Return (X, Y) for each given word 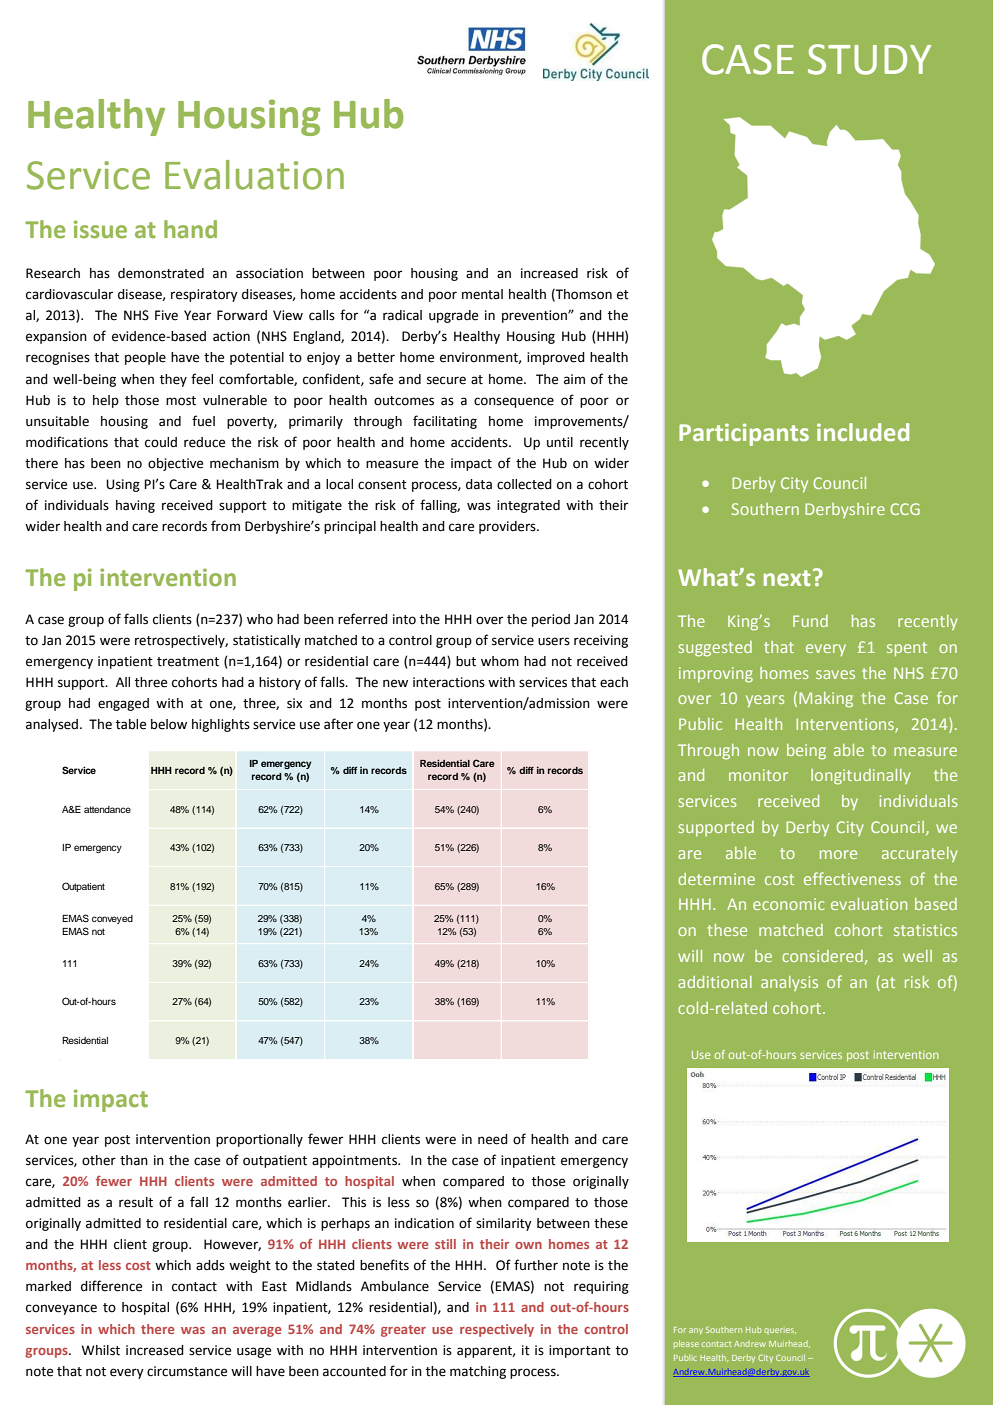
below (169, 724)
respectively (497, 1330)
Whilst (101, 1350)
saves (835, 674)
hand (190, 229)
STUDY (869, 59)
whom (500, 661)
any (696, 1331)
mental (482, 294)
